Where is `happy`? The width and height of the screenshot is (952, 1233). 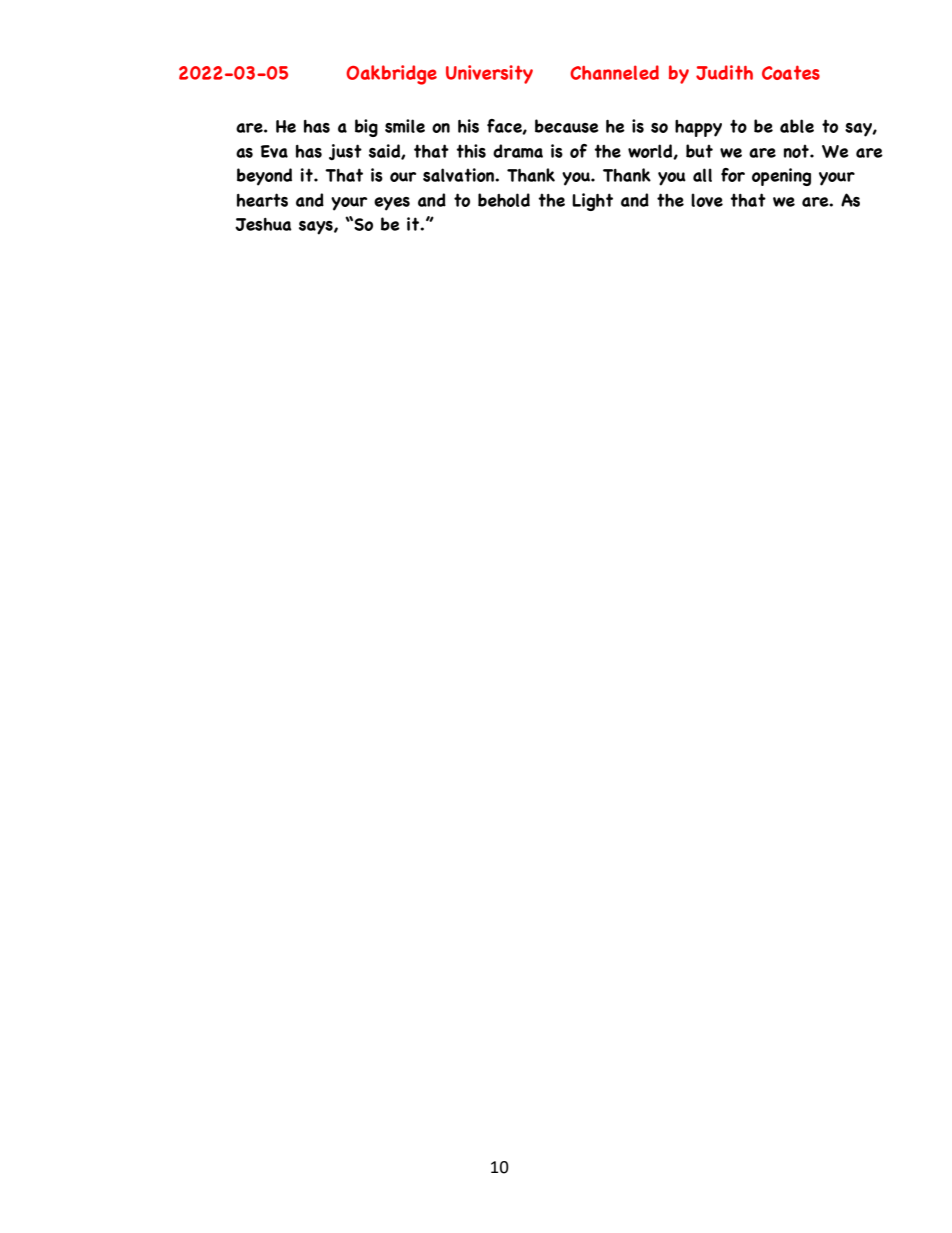
happy is located at coordinates (698, 128).
